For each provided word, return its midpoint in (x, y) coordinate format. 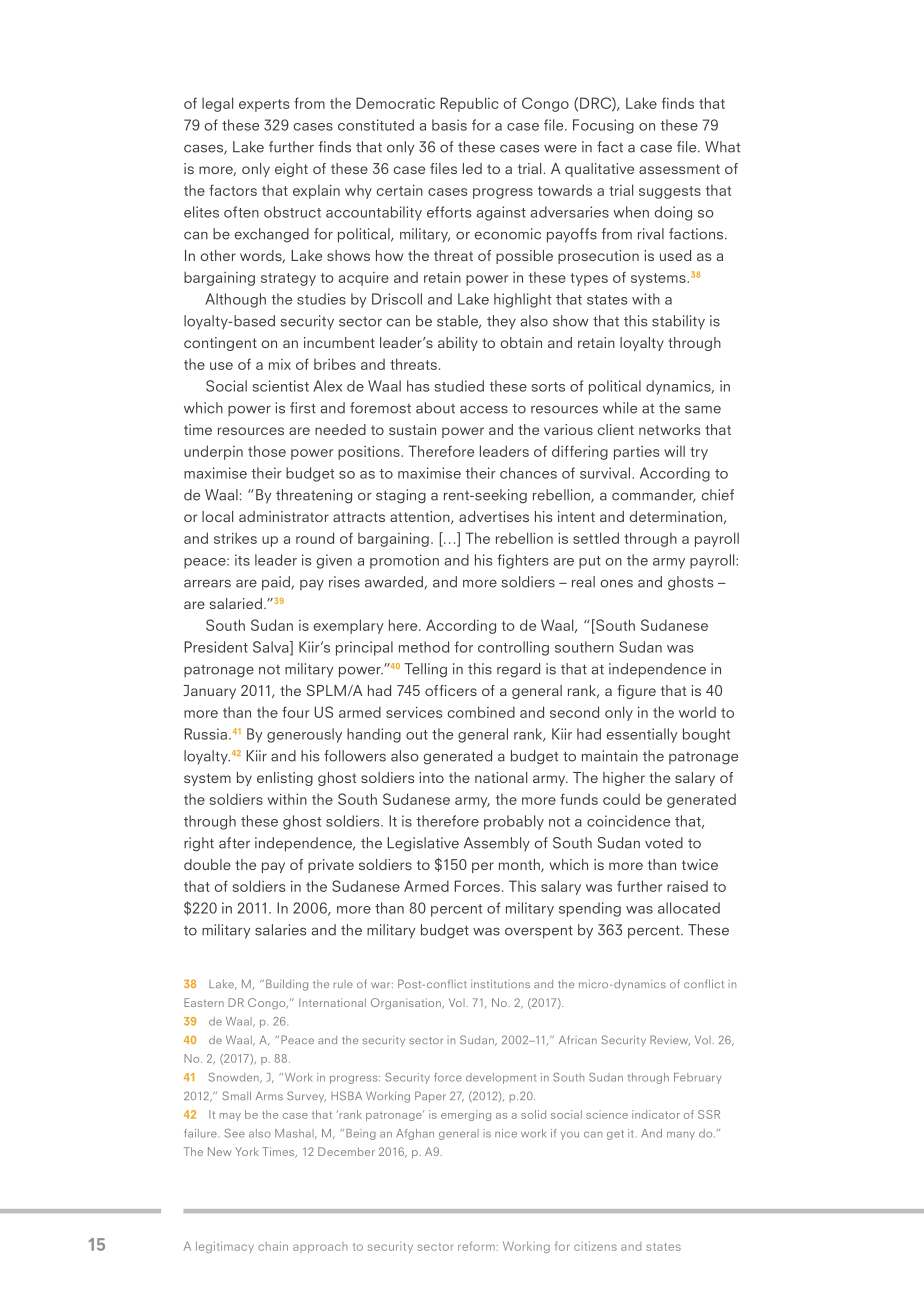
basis (449, 125)
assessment (679, 169)
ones (616, 583)
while (620, 408)
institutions (500, 983)
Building (287, 985)
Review (670, 1040)
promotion (404, 561)
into (431, 777)
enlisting (285, 779)
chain (273, 1246)
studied (459, 386)
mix (280, 364)
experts (264, 105)
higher (624, 779)
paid (276, 583)
